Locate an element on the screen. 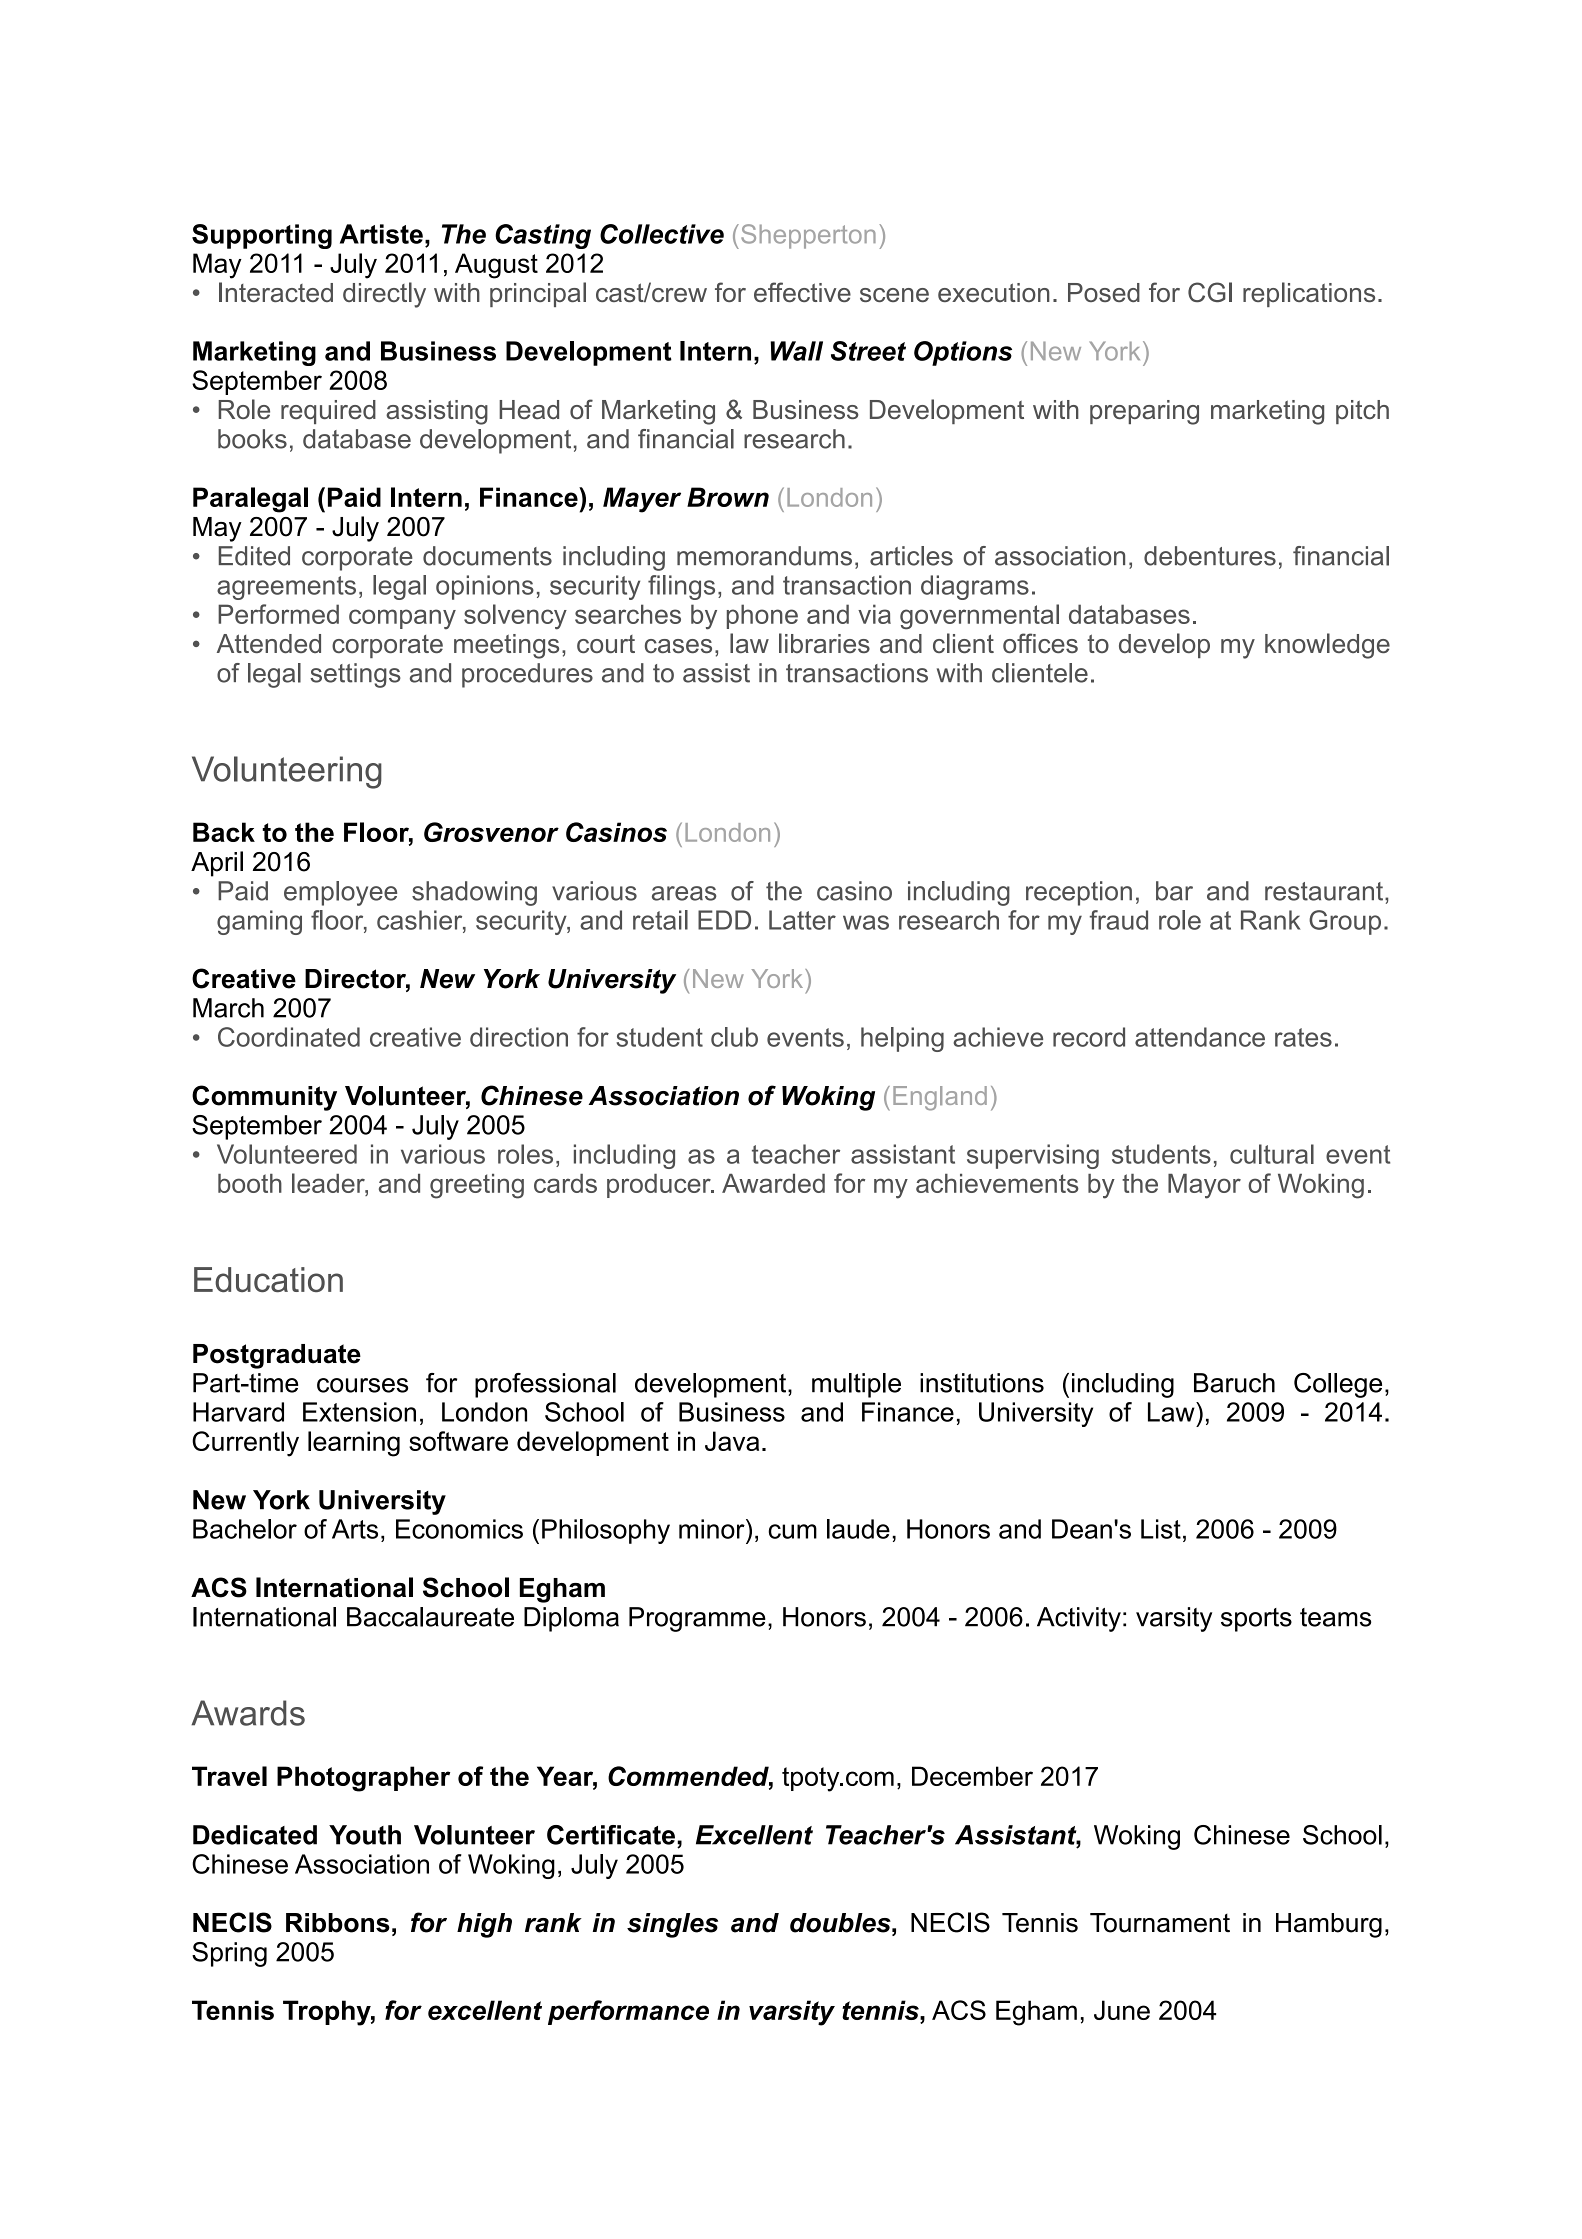 This screenshot has width=1582, height=2239. List is located at coordinates (1161, 1529).
